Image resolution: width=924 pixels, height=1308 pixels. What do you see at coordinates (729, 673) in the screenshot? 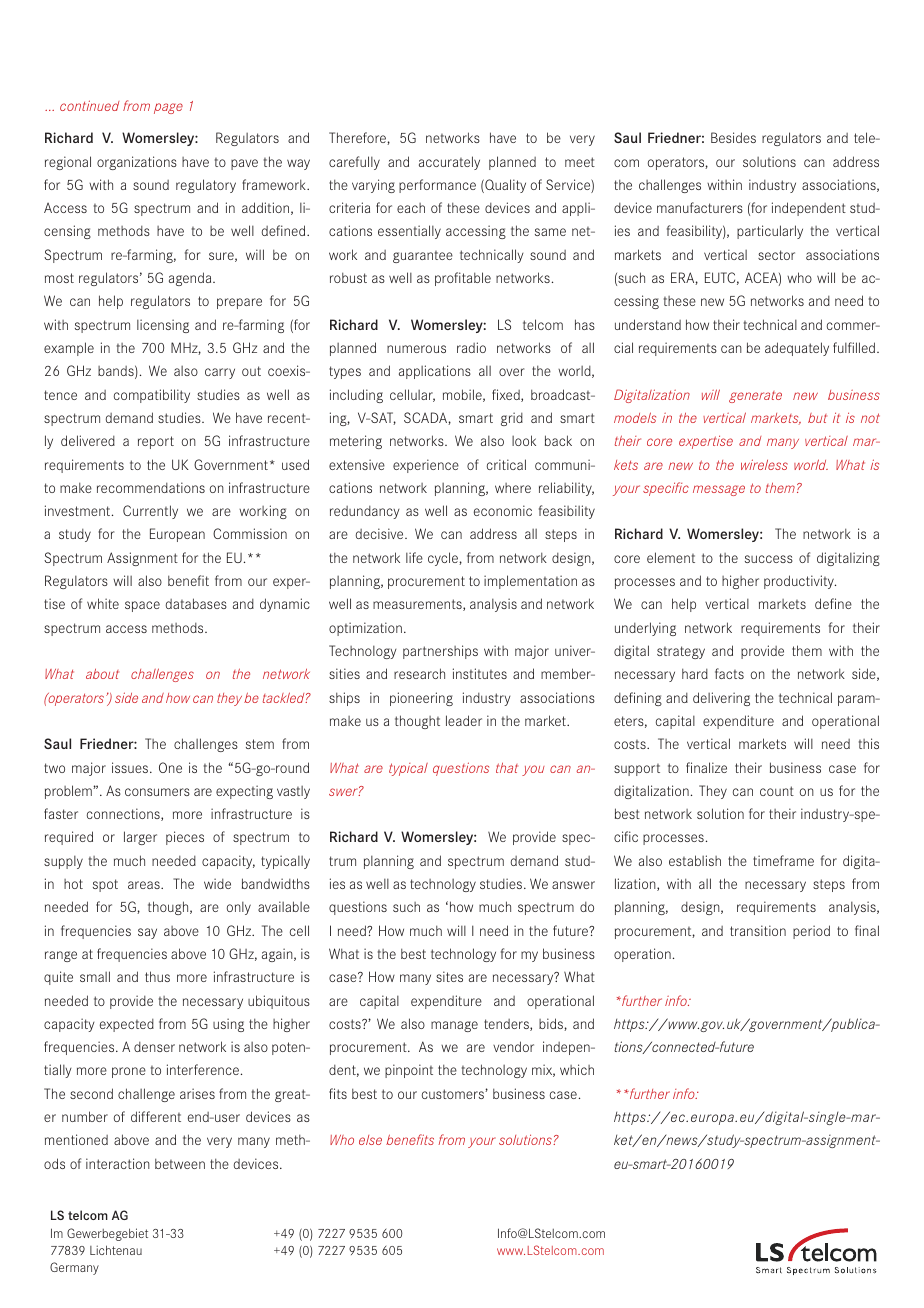
I see `facts` at bounding box center [729, 673].
